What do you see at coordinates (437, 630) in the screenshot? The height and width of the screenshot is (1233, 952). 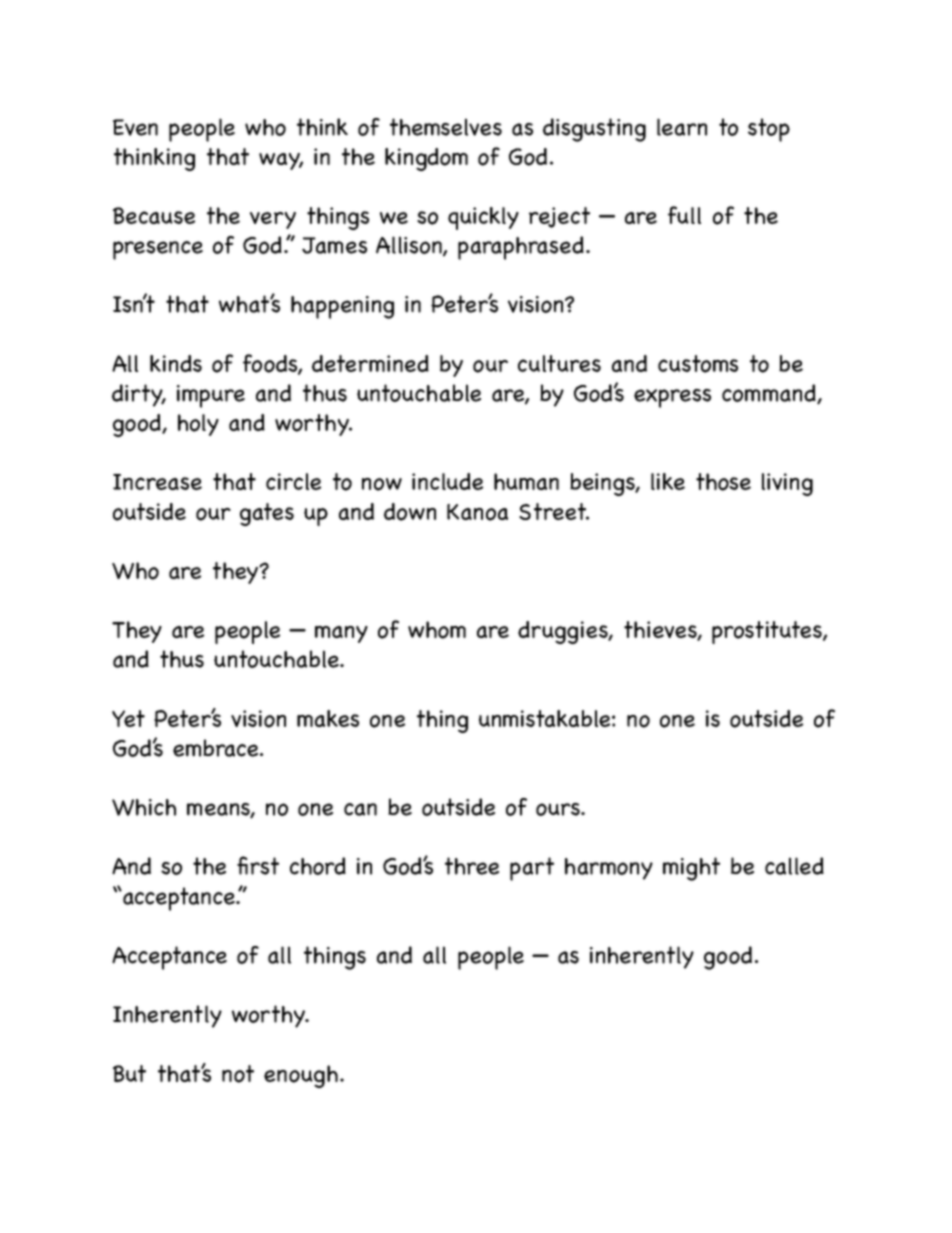 I see `whom` at bounding box center [437, 630].
